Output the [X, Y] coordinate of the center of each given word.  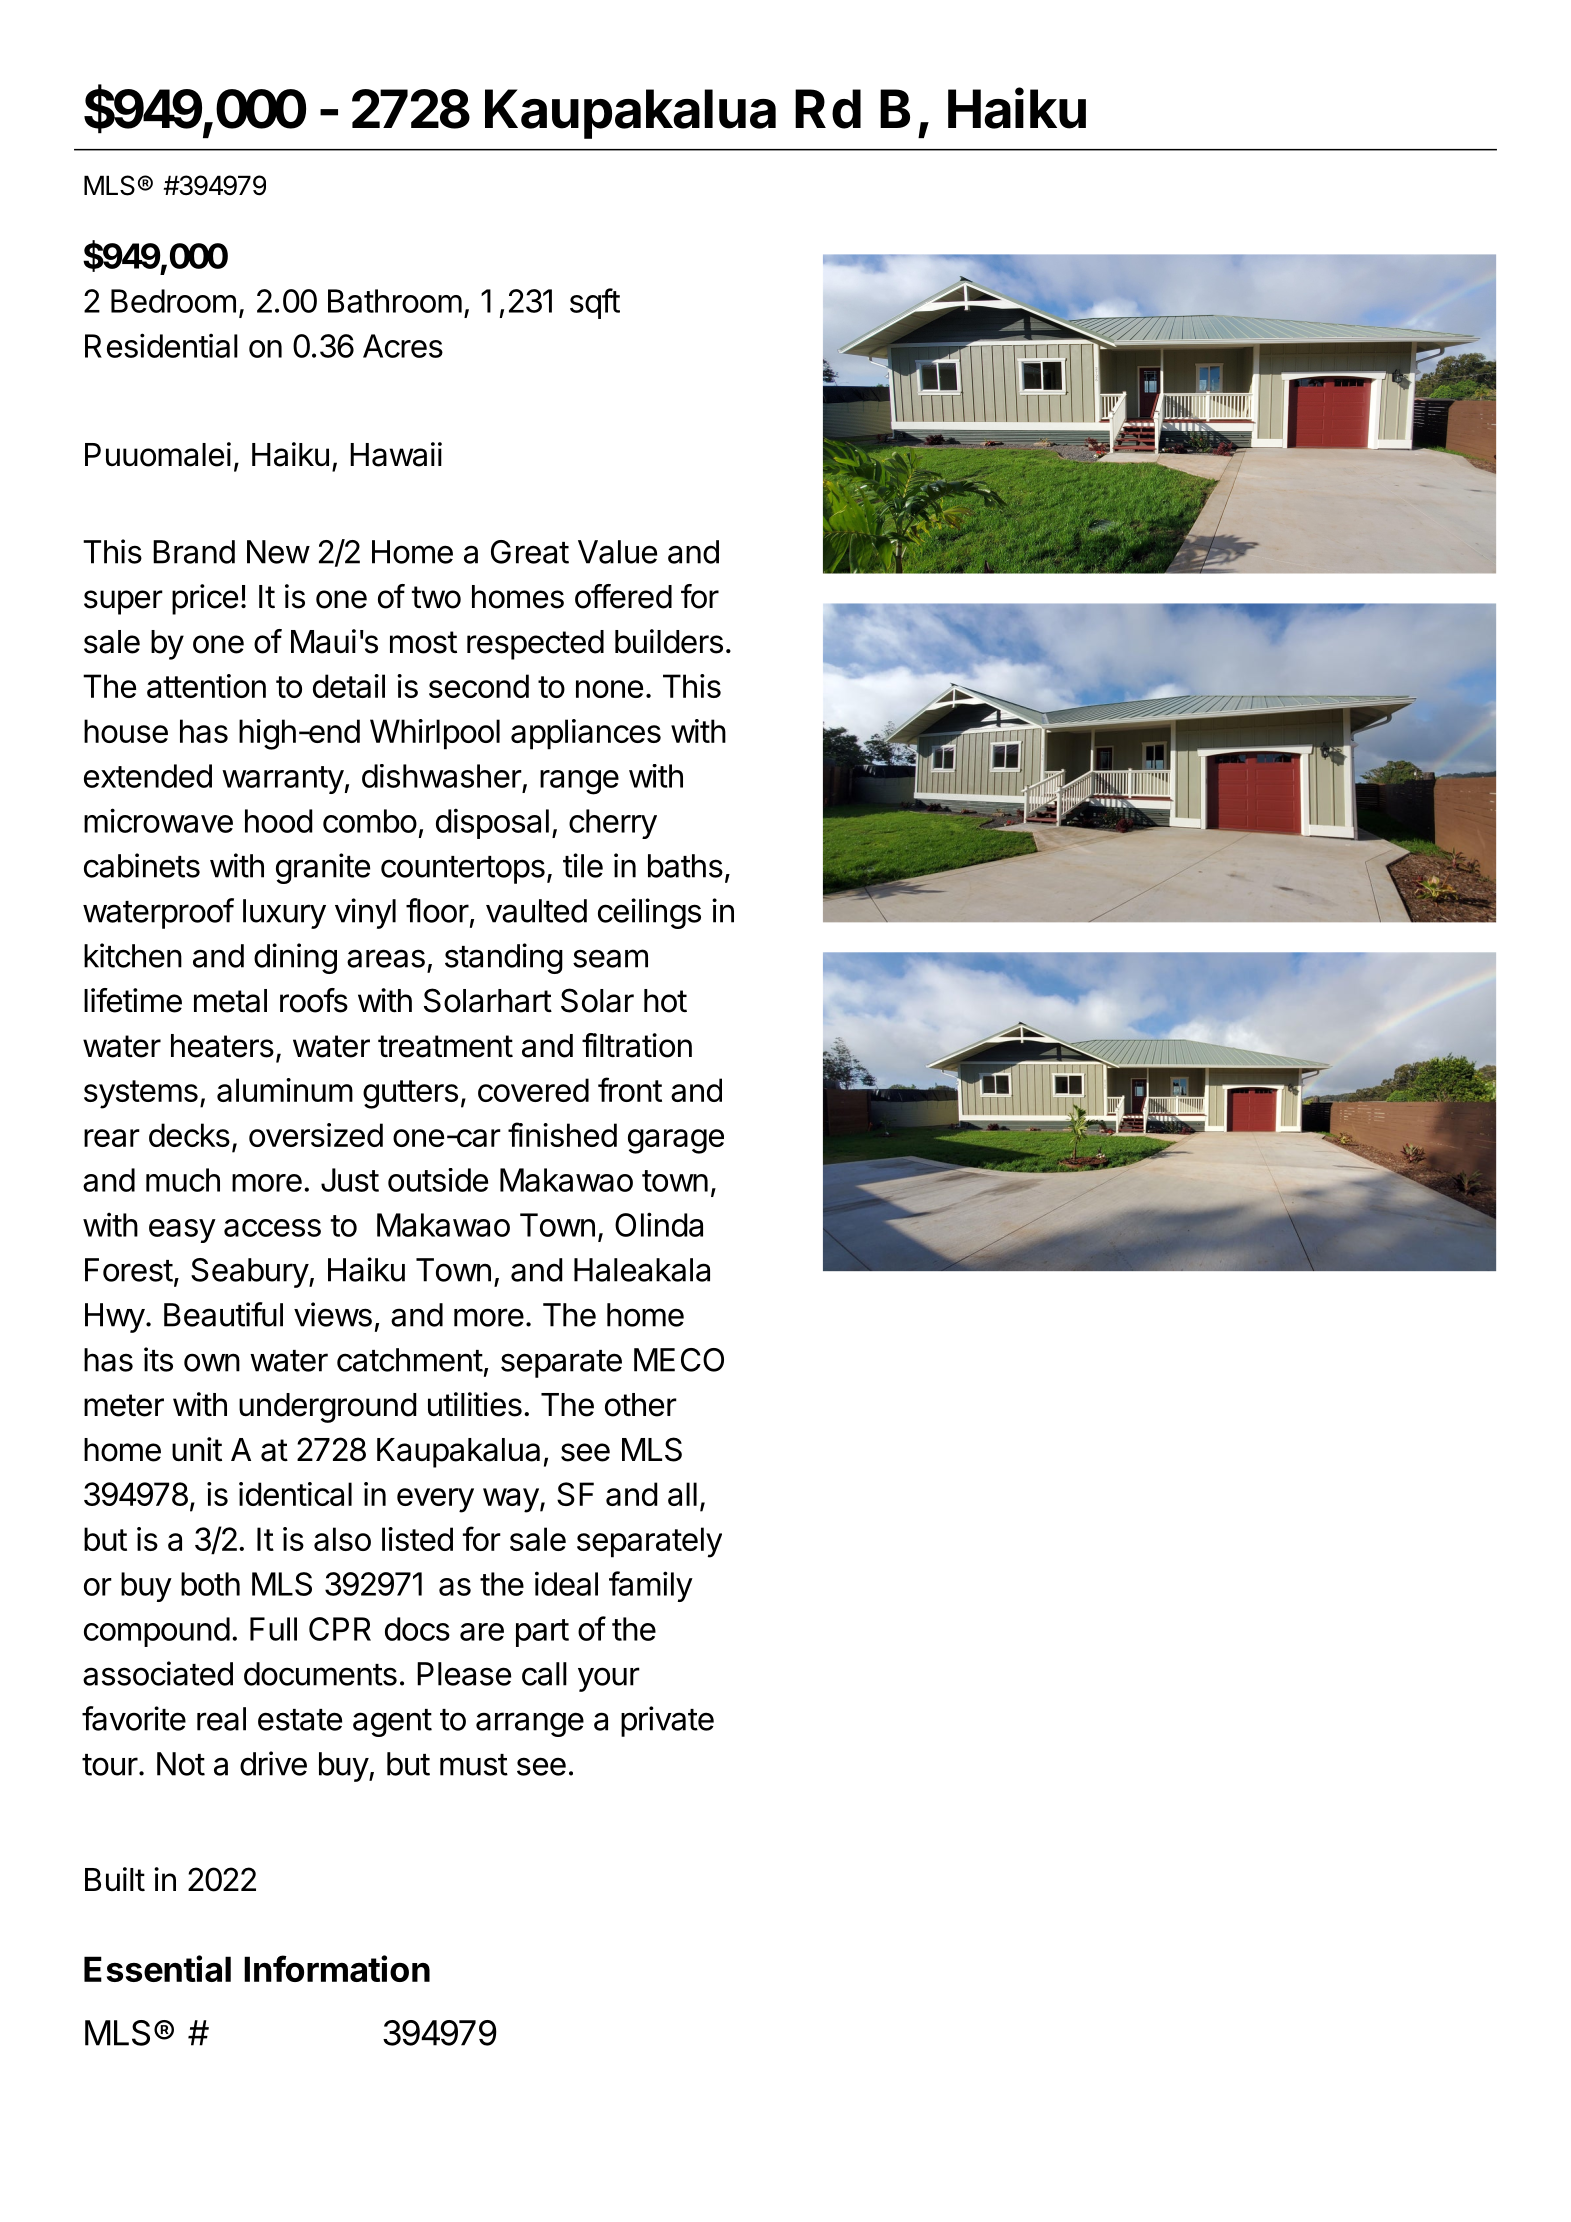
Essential [157, 1968]
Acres [403, 346]
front [630, 1089]
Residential [161, 345]
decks [189, 1135]
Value [617, 552]
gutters [410, 1094]
